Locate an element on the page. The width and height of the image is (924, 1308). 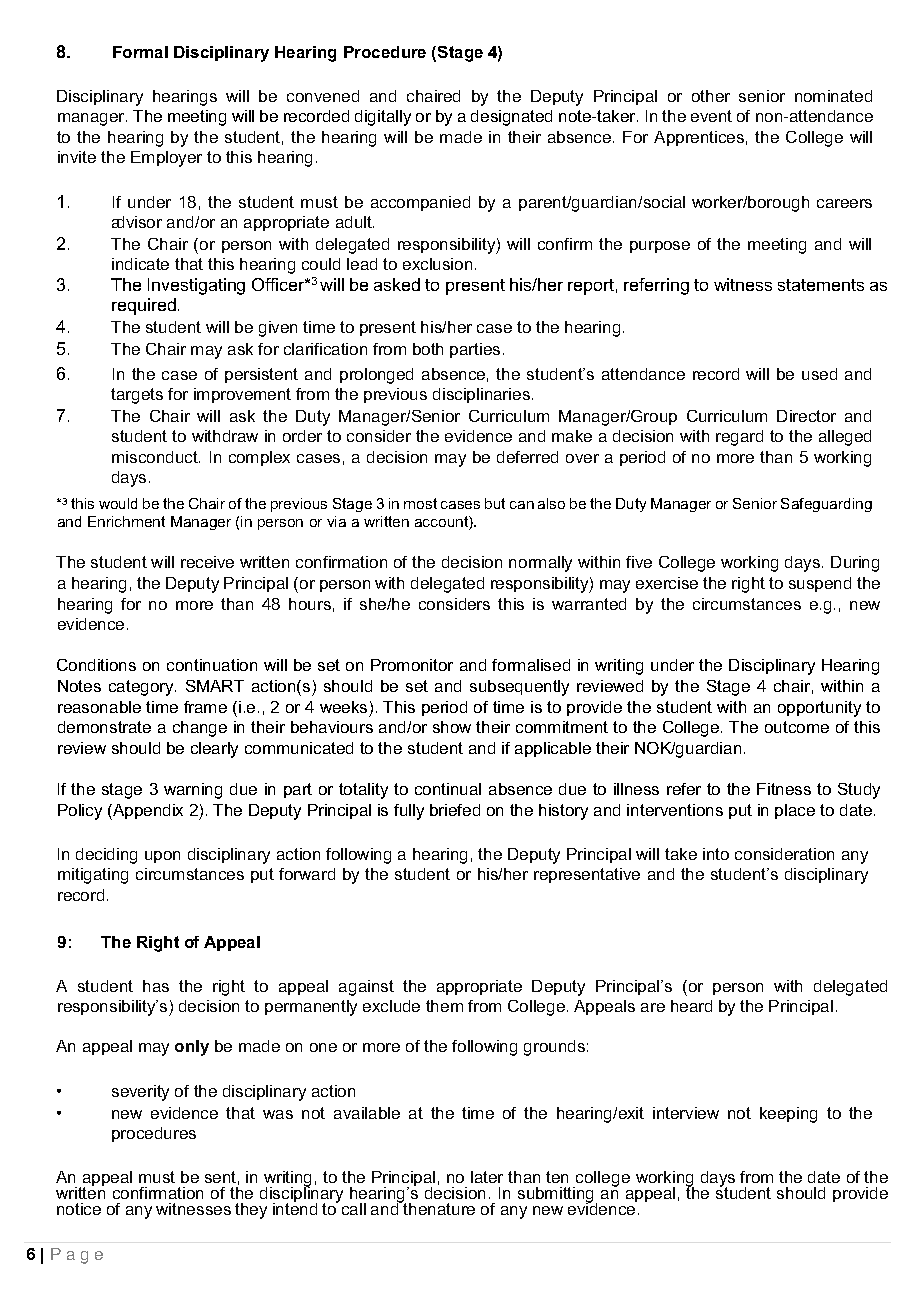
subsequently is located at coordinates (519, 688).
